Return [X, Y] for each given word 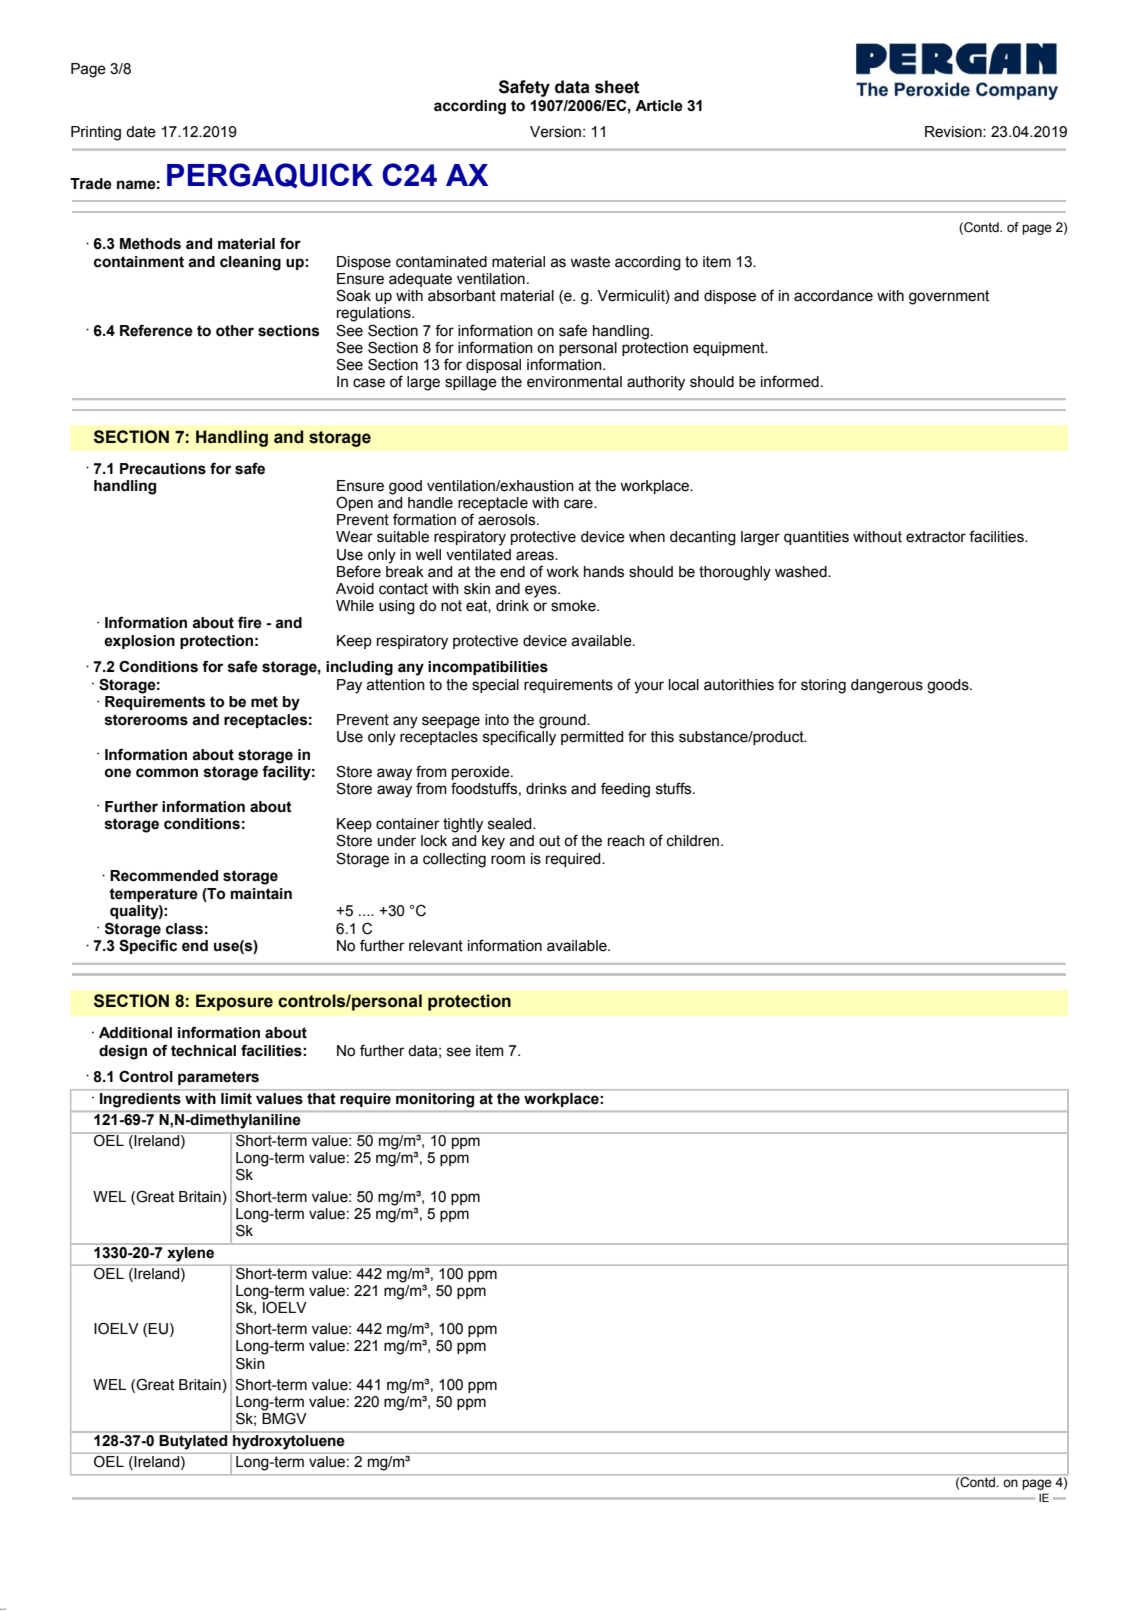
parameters [218, 1078]
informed [790, 381]
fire [250, 622]
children [693, 841]
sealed [511, 824]
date [141, 132]
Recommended [164, 876]
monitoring [435, 1100]
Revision [954, 132]
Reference [156, 330]
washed [802, 572]
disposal [493, 366]
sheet [617, 87]
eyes [542, 591]
